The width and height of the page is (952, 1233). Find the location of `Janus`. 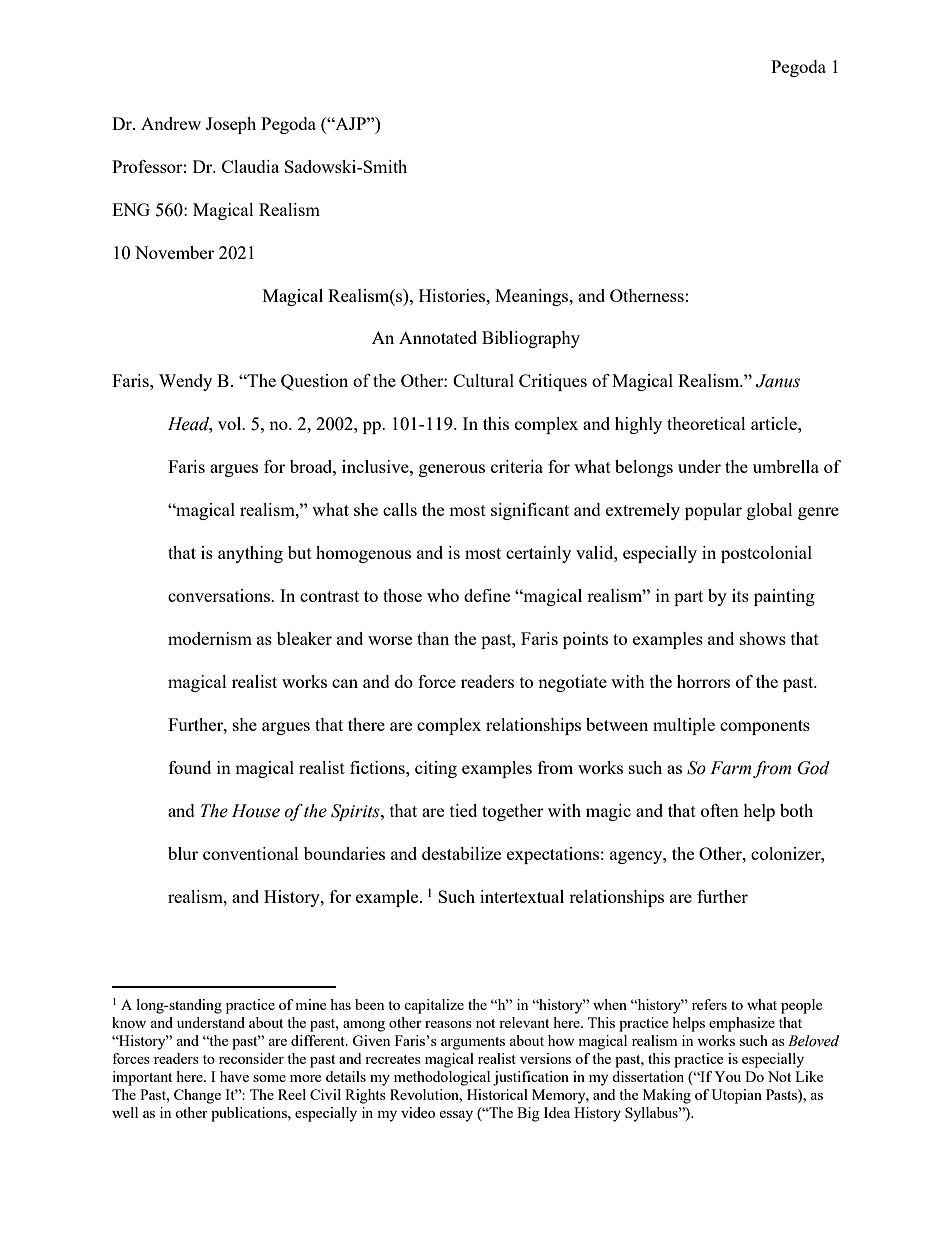

Janus is located at coordinates (778, 381).
